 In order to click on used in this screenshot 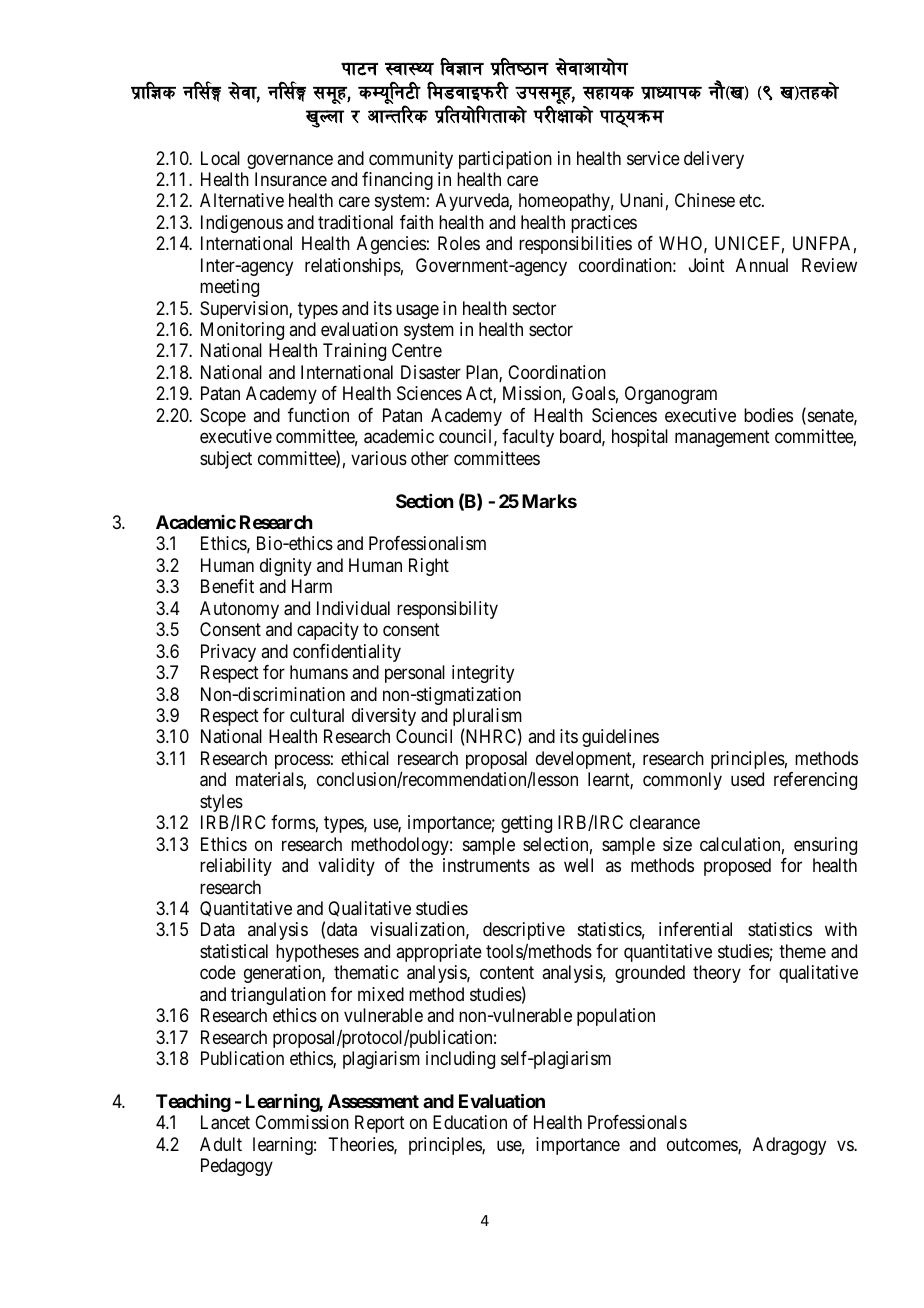, I will do `click(747, 779)`.
